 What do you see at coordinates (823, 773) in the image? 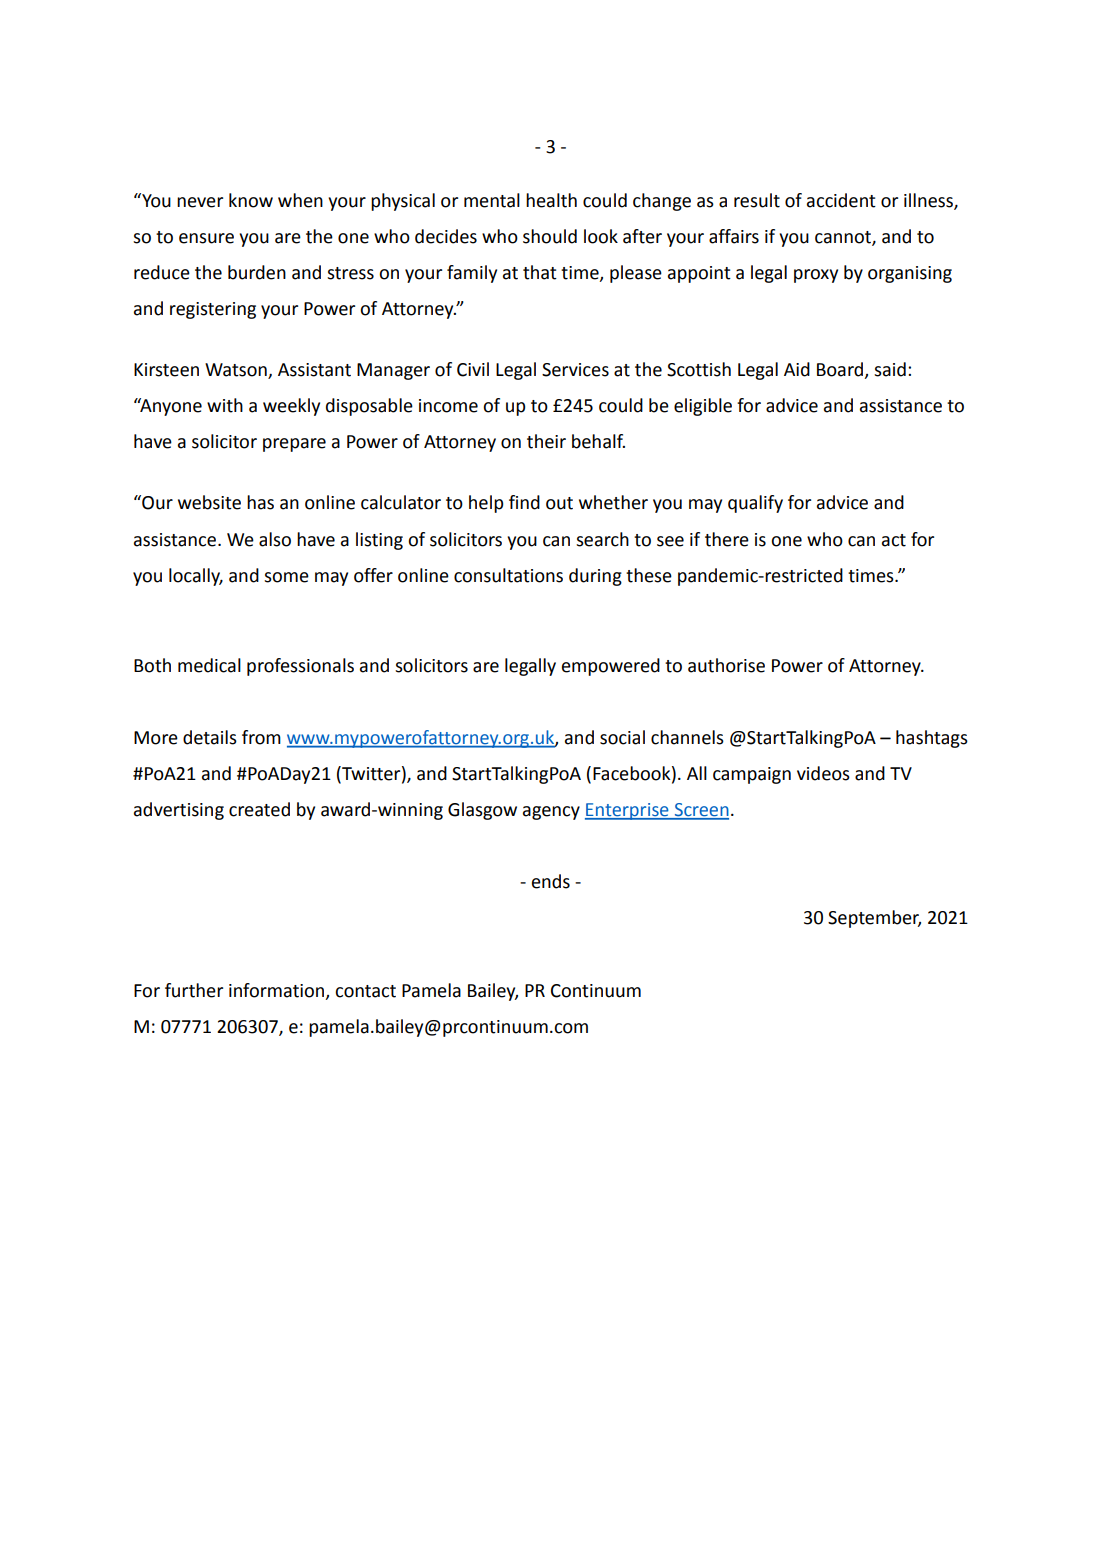
I see `videos` at bounding box center [823, 773].
